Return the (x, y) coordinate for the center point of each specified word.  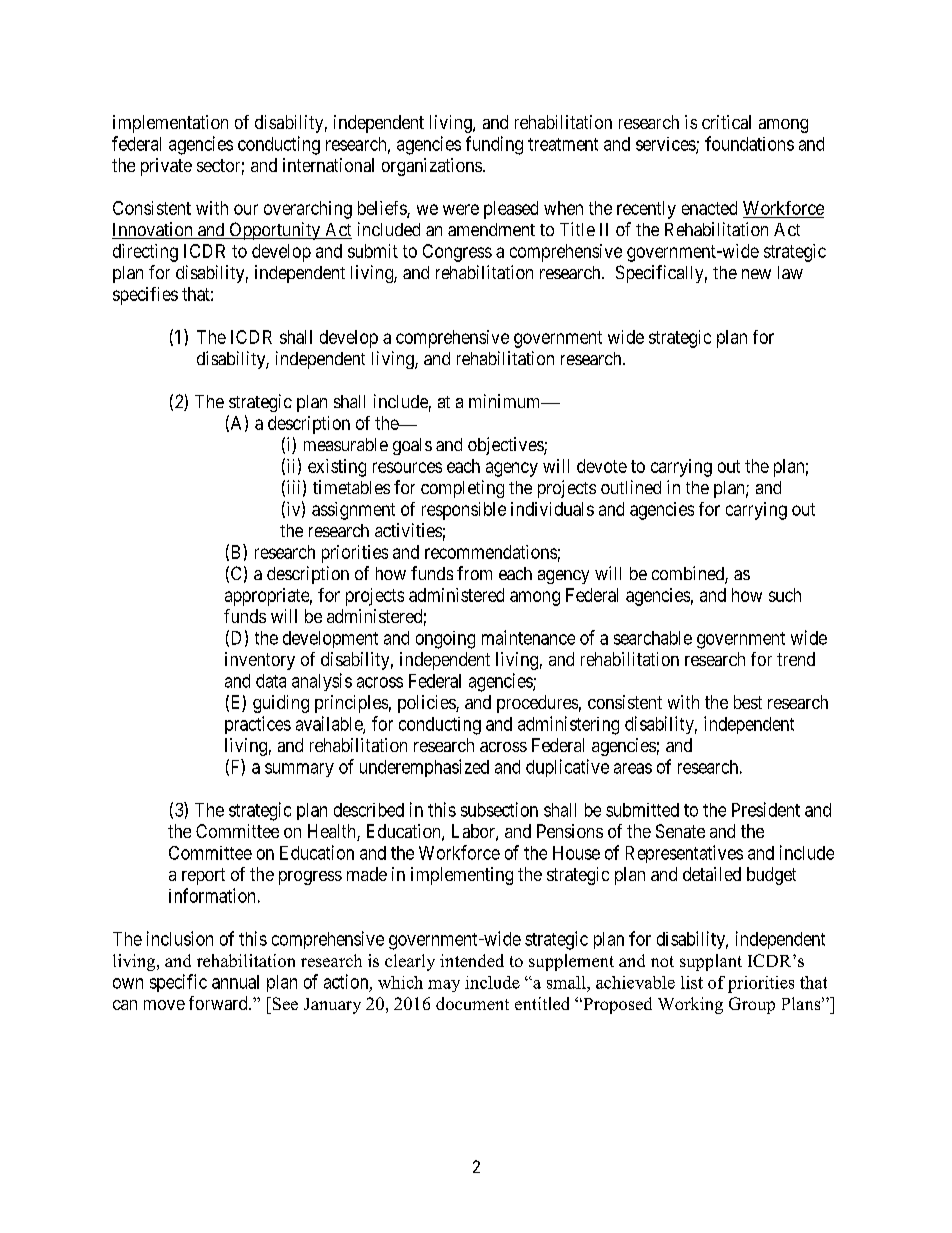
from (474, 573)
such (785, 595)
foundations (749, 143)
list (692, 982)
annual (235, 982)
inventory (260, 661)
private (166, 167)
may (444, 986)
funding (494, 145)
